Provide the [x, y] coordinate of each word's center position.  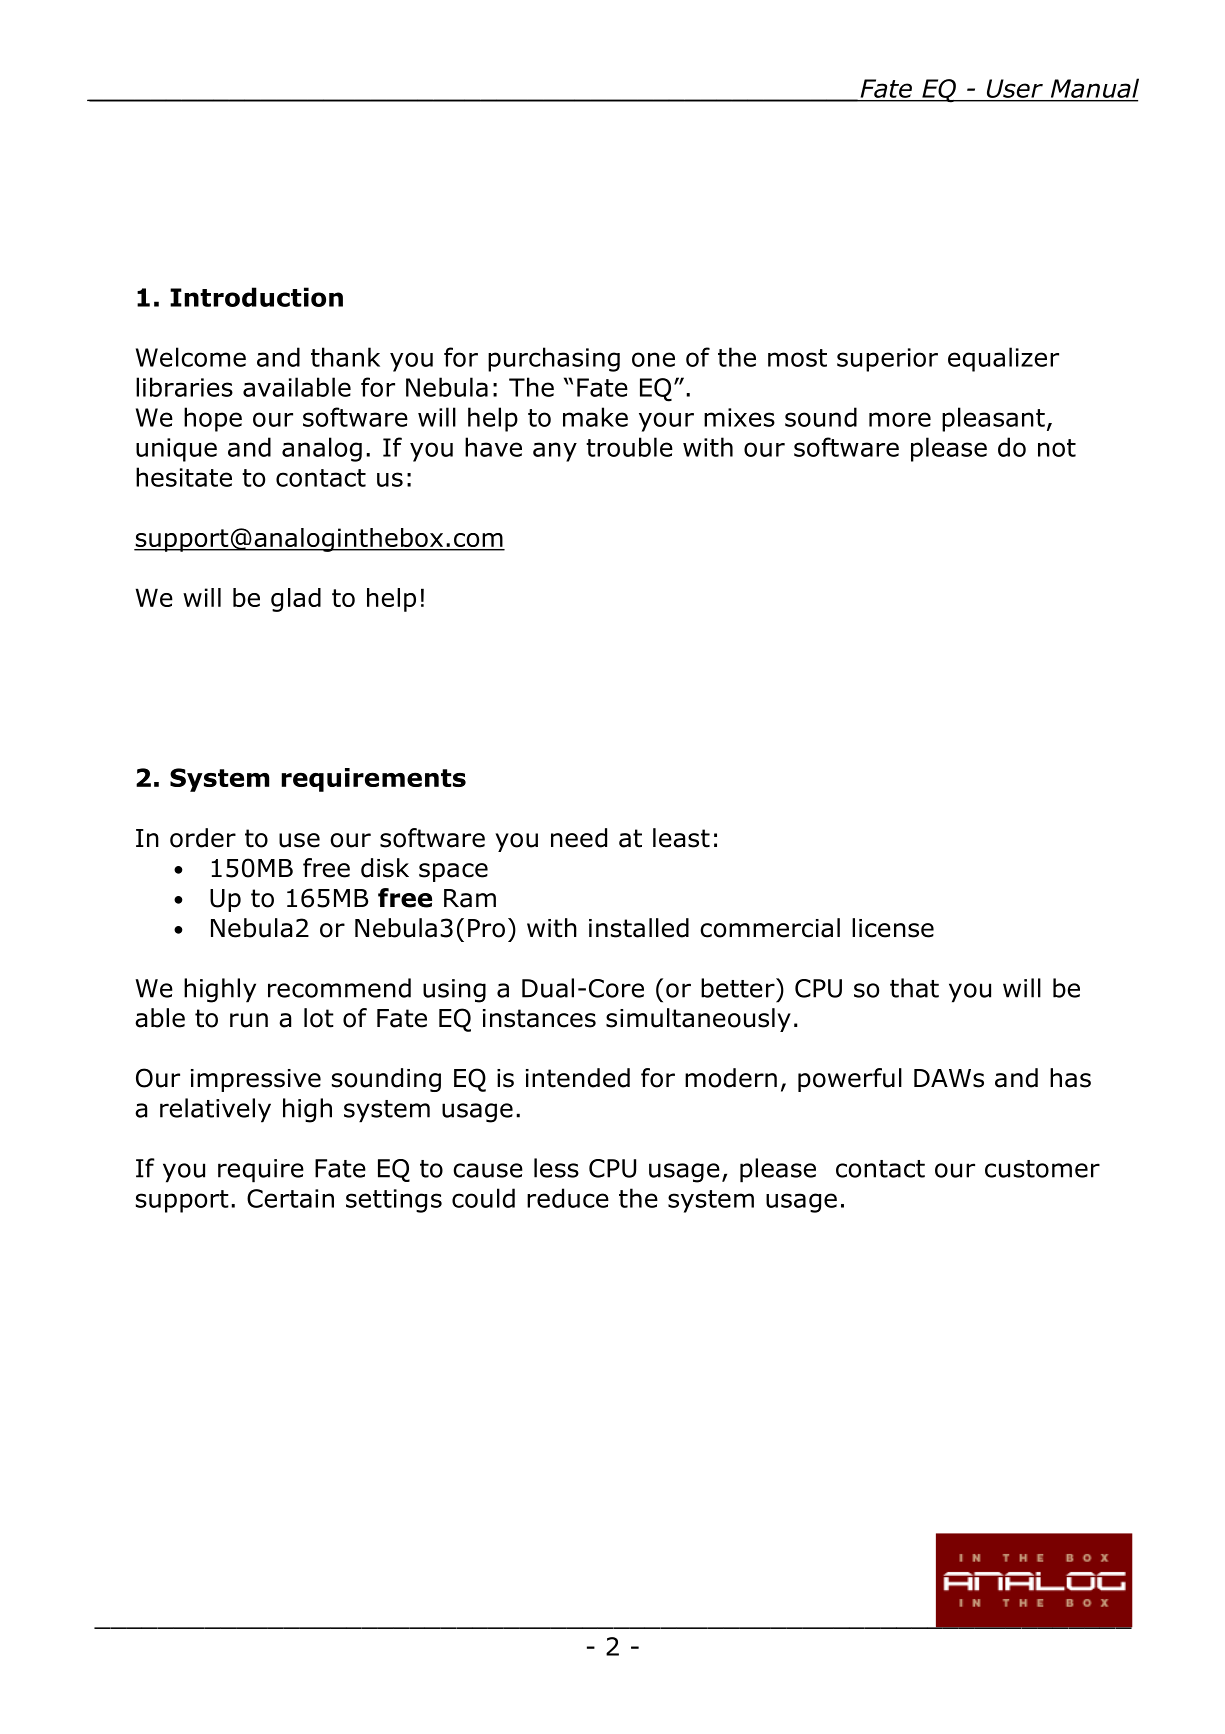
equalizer [1003, 359]
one [653, 359]
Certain [290, 1198]
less [556, 1168]
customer [1042, 1169]
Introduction [256, 297]
